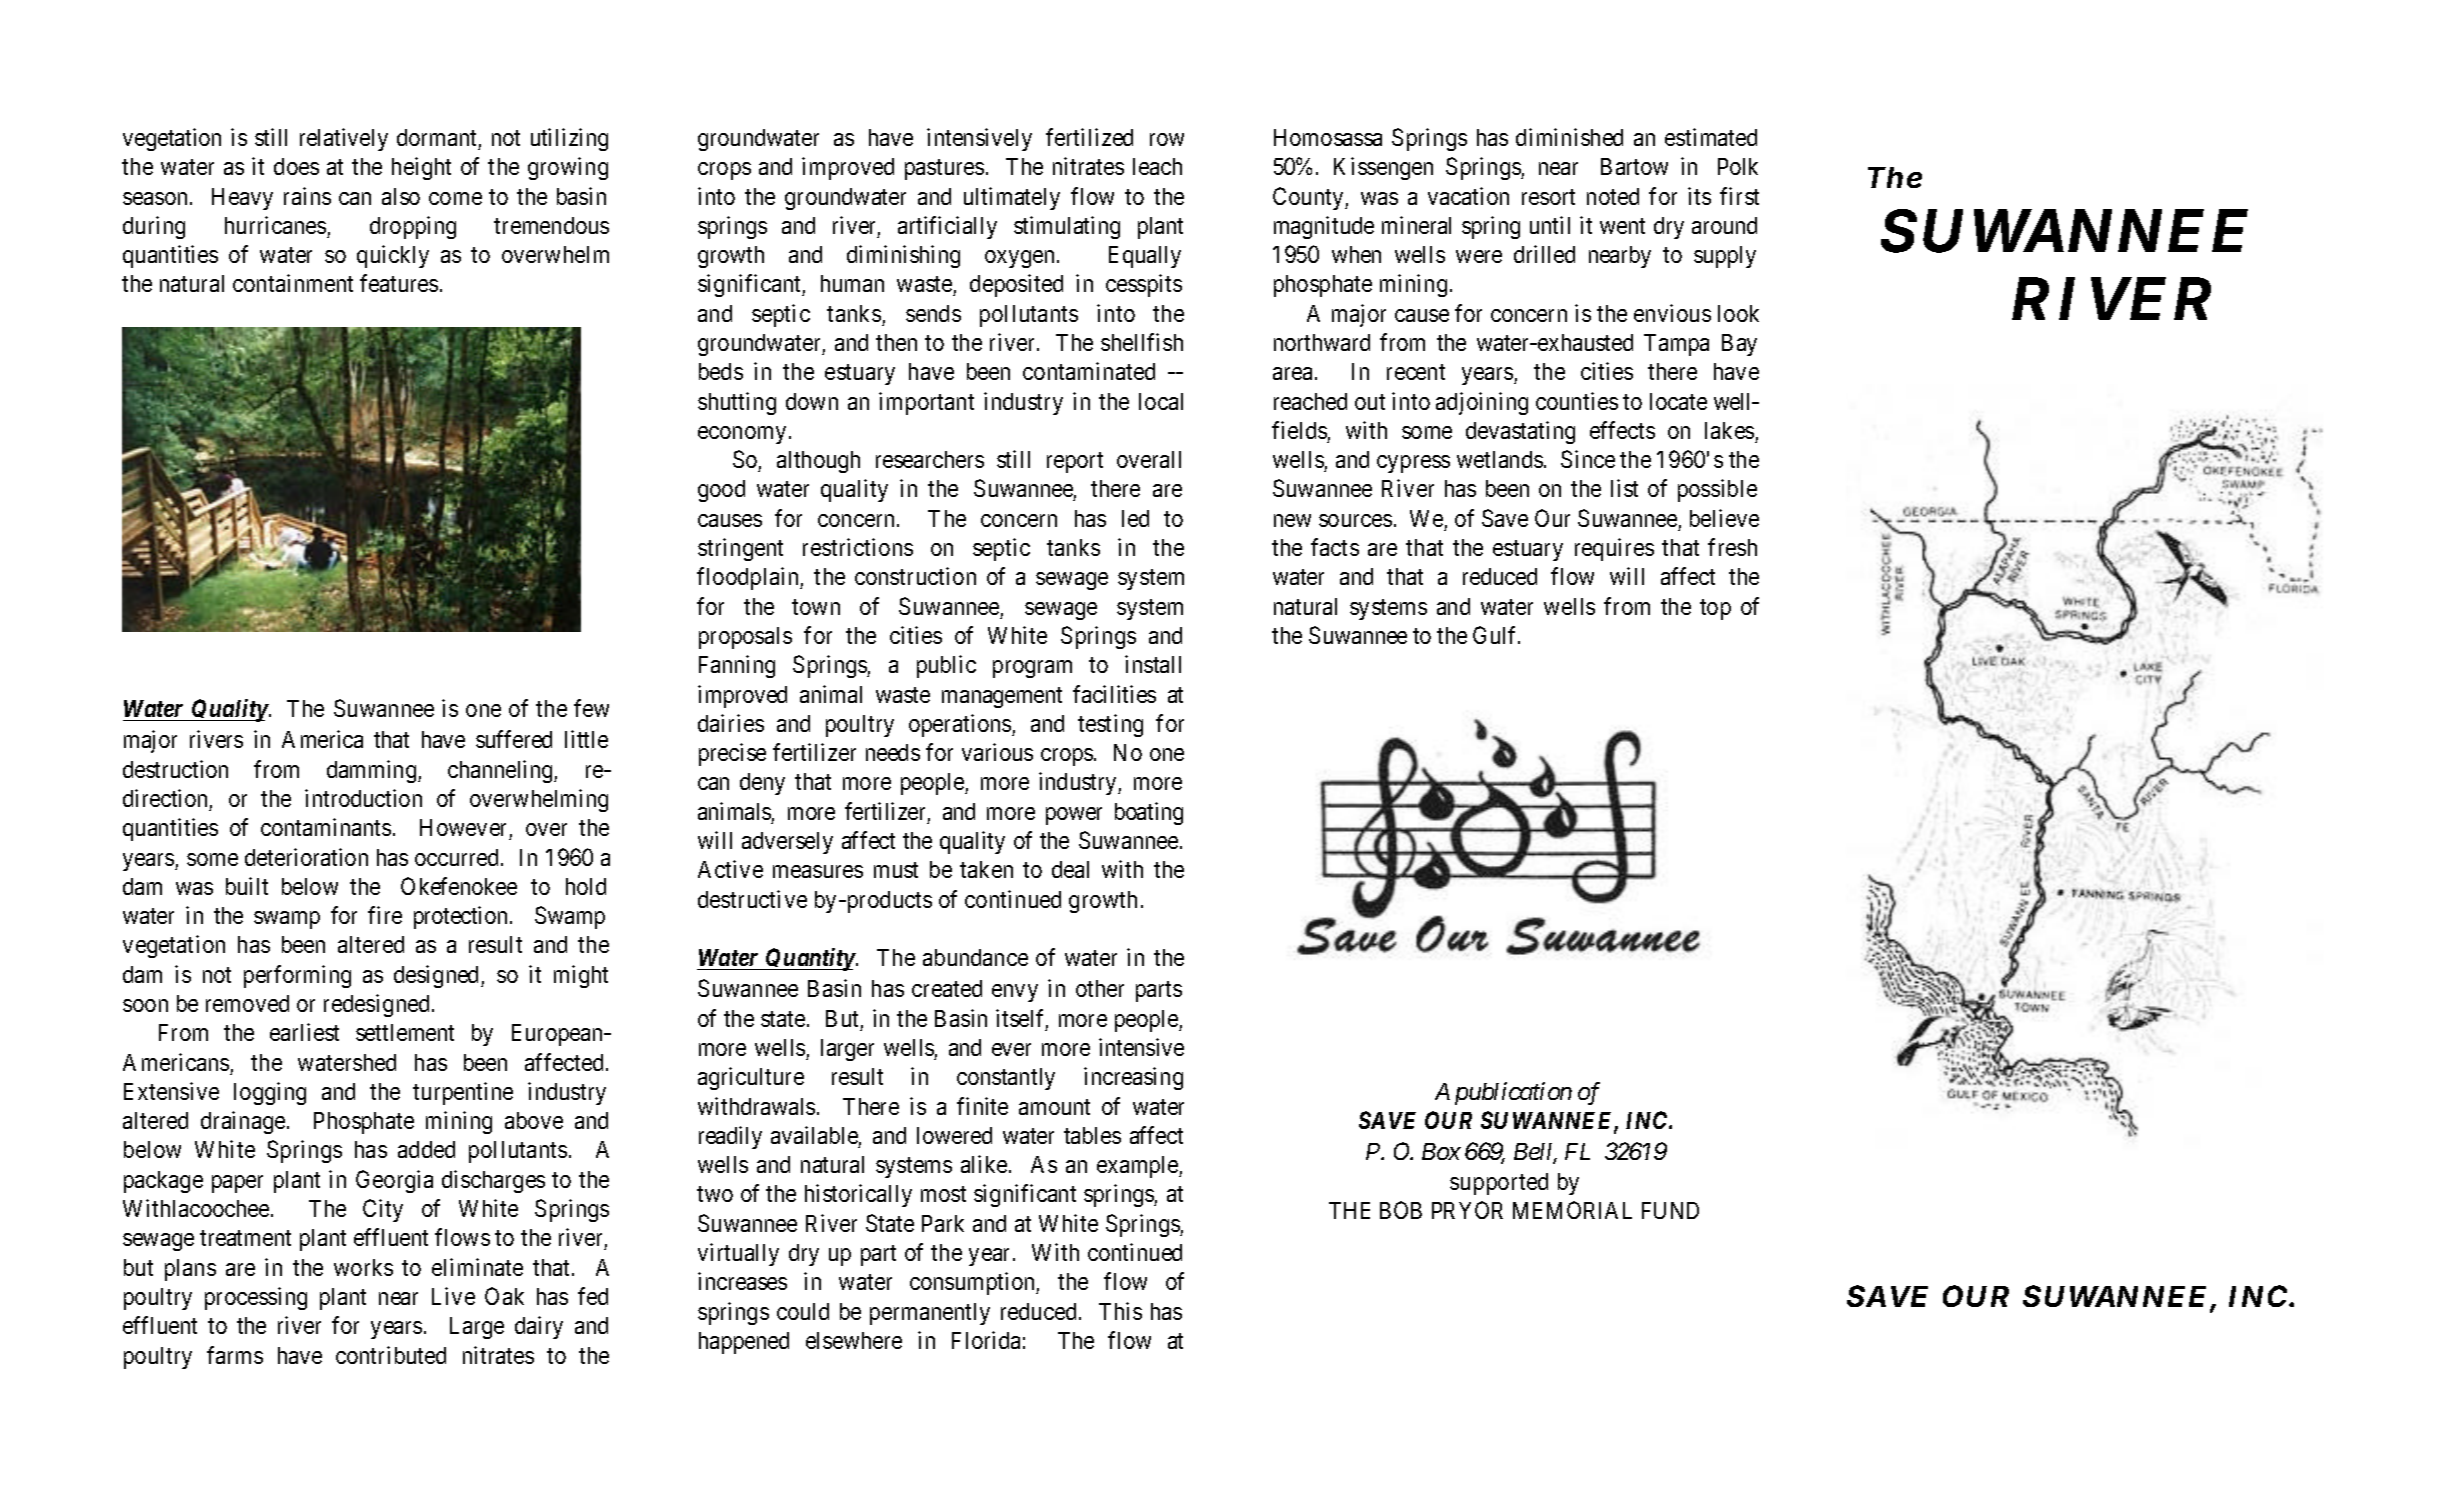  Describe the element at coordinates (373, 771) in the screenshot. I see `damming` at that location.
